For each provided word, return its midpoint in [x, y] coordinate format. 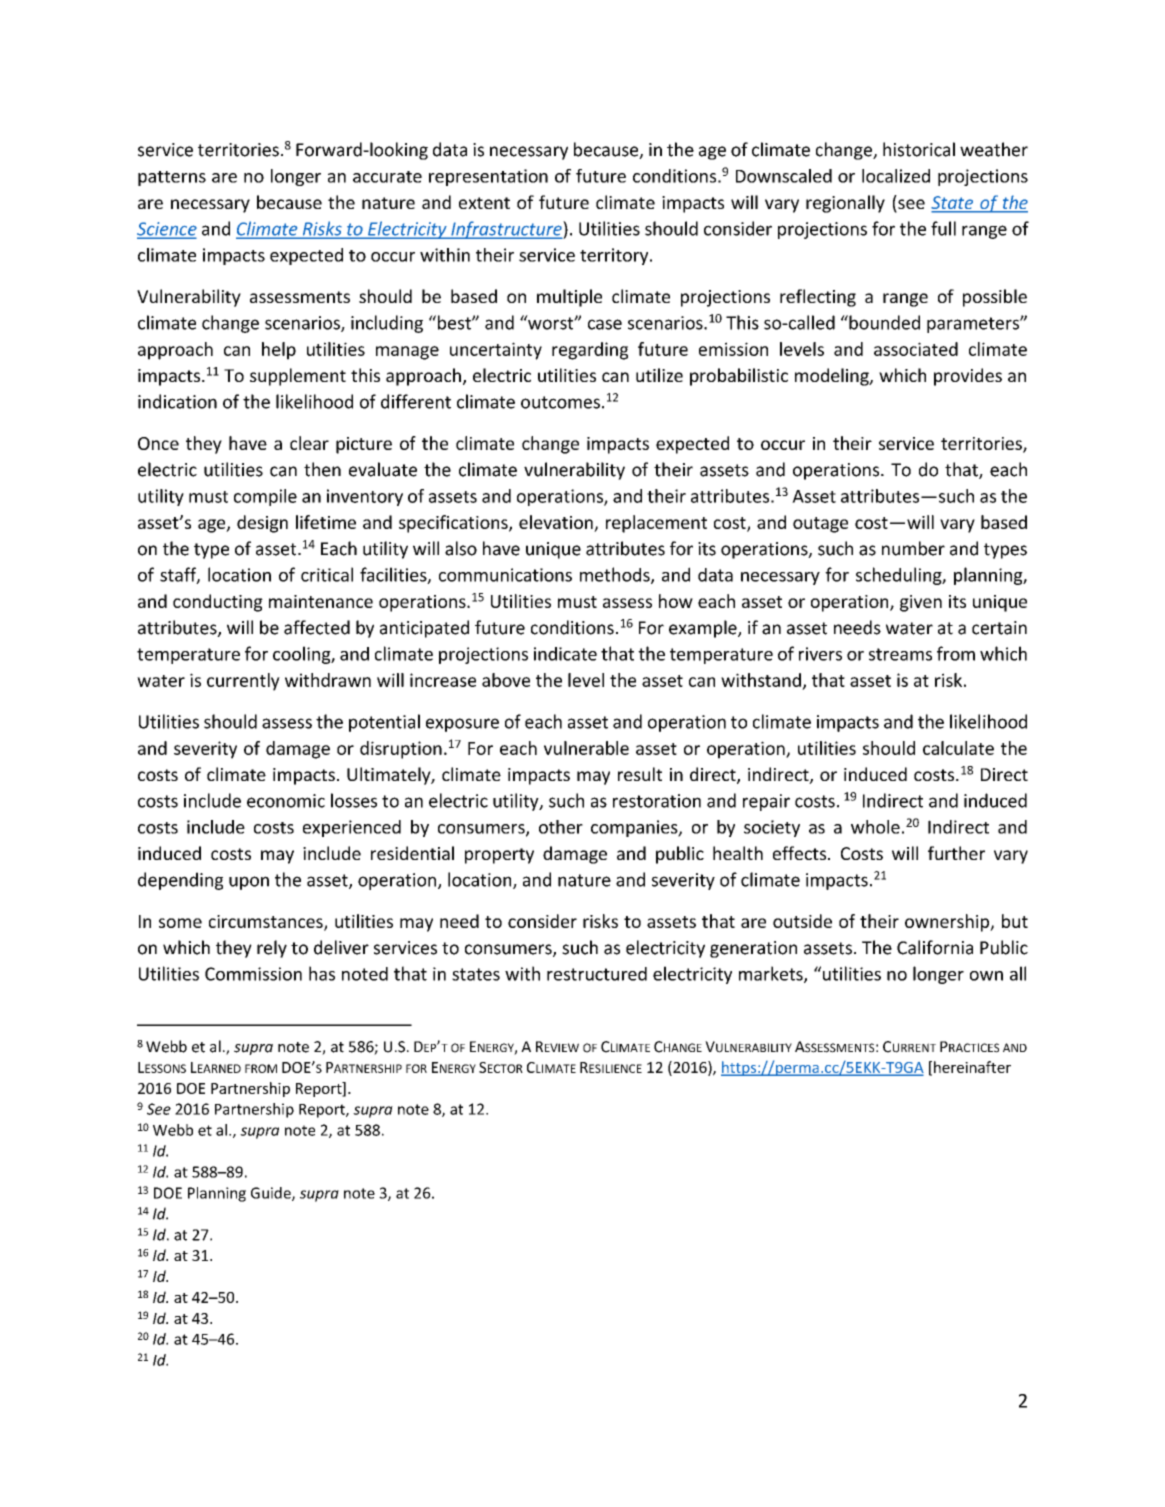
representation [488, 177]
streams [900, 654]
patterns [172, 178]
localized [896, 176]
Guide [272, 1194]
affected [317, 627]
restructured [597, 974]
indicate [565, 654]
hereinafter [972, 1067]
